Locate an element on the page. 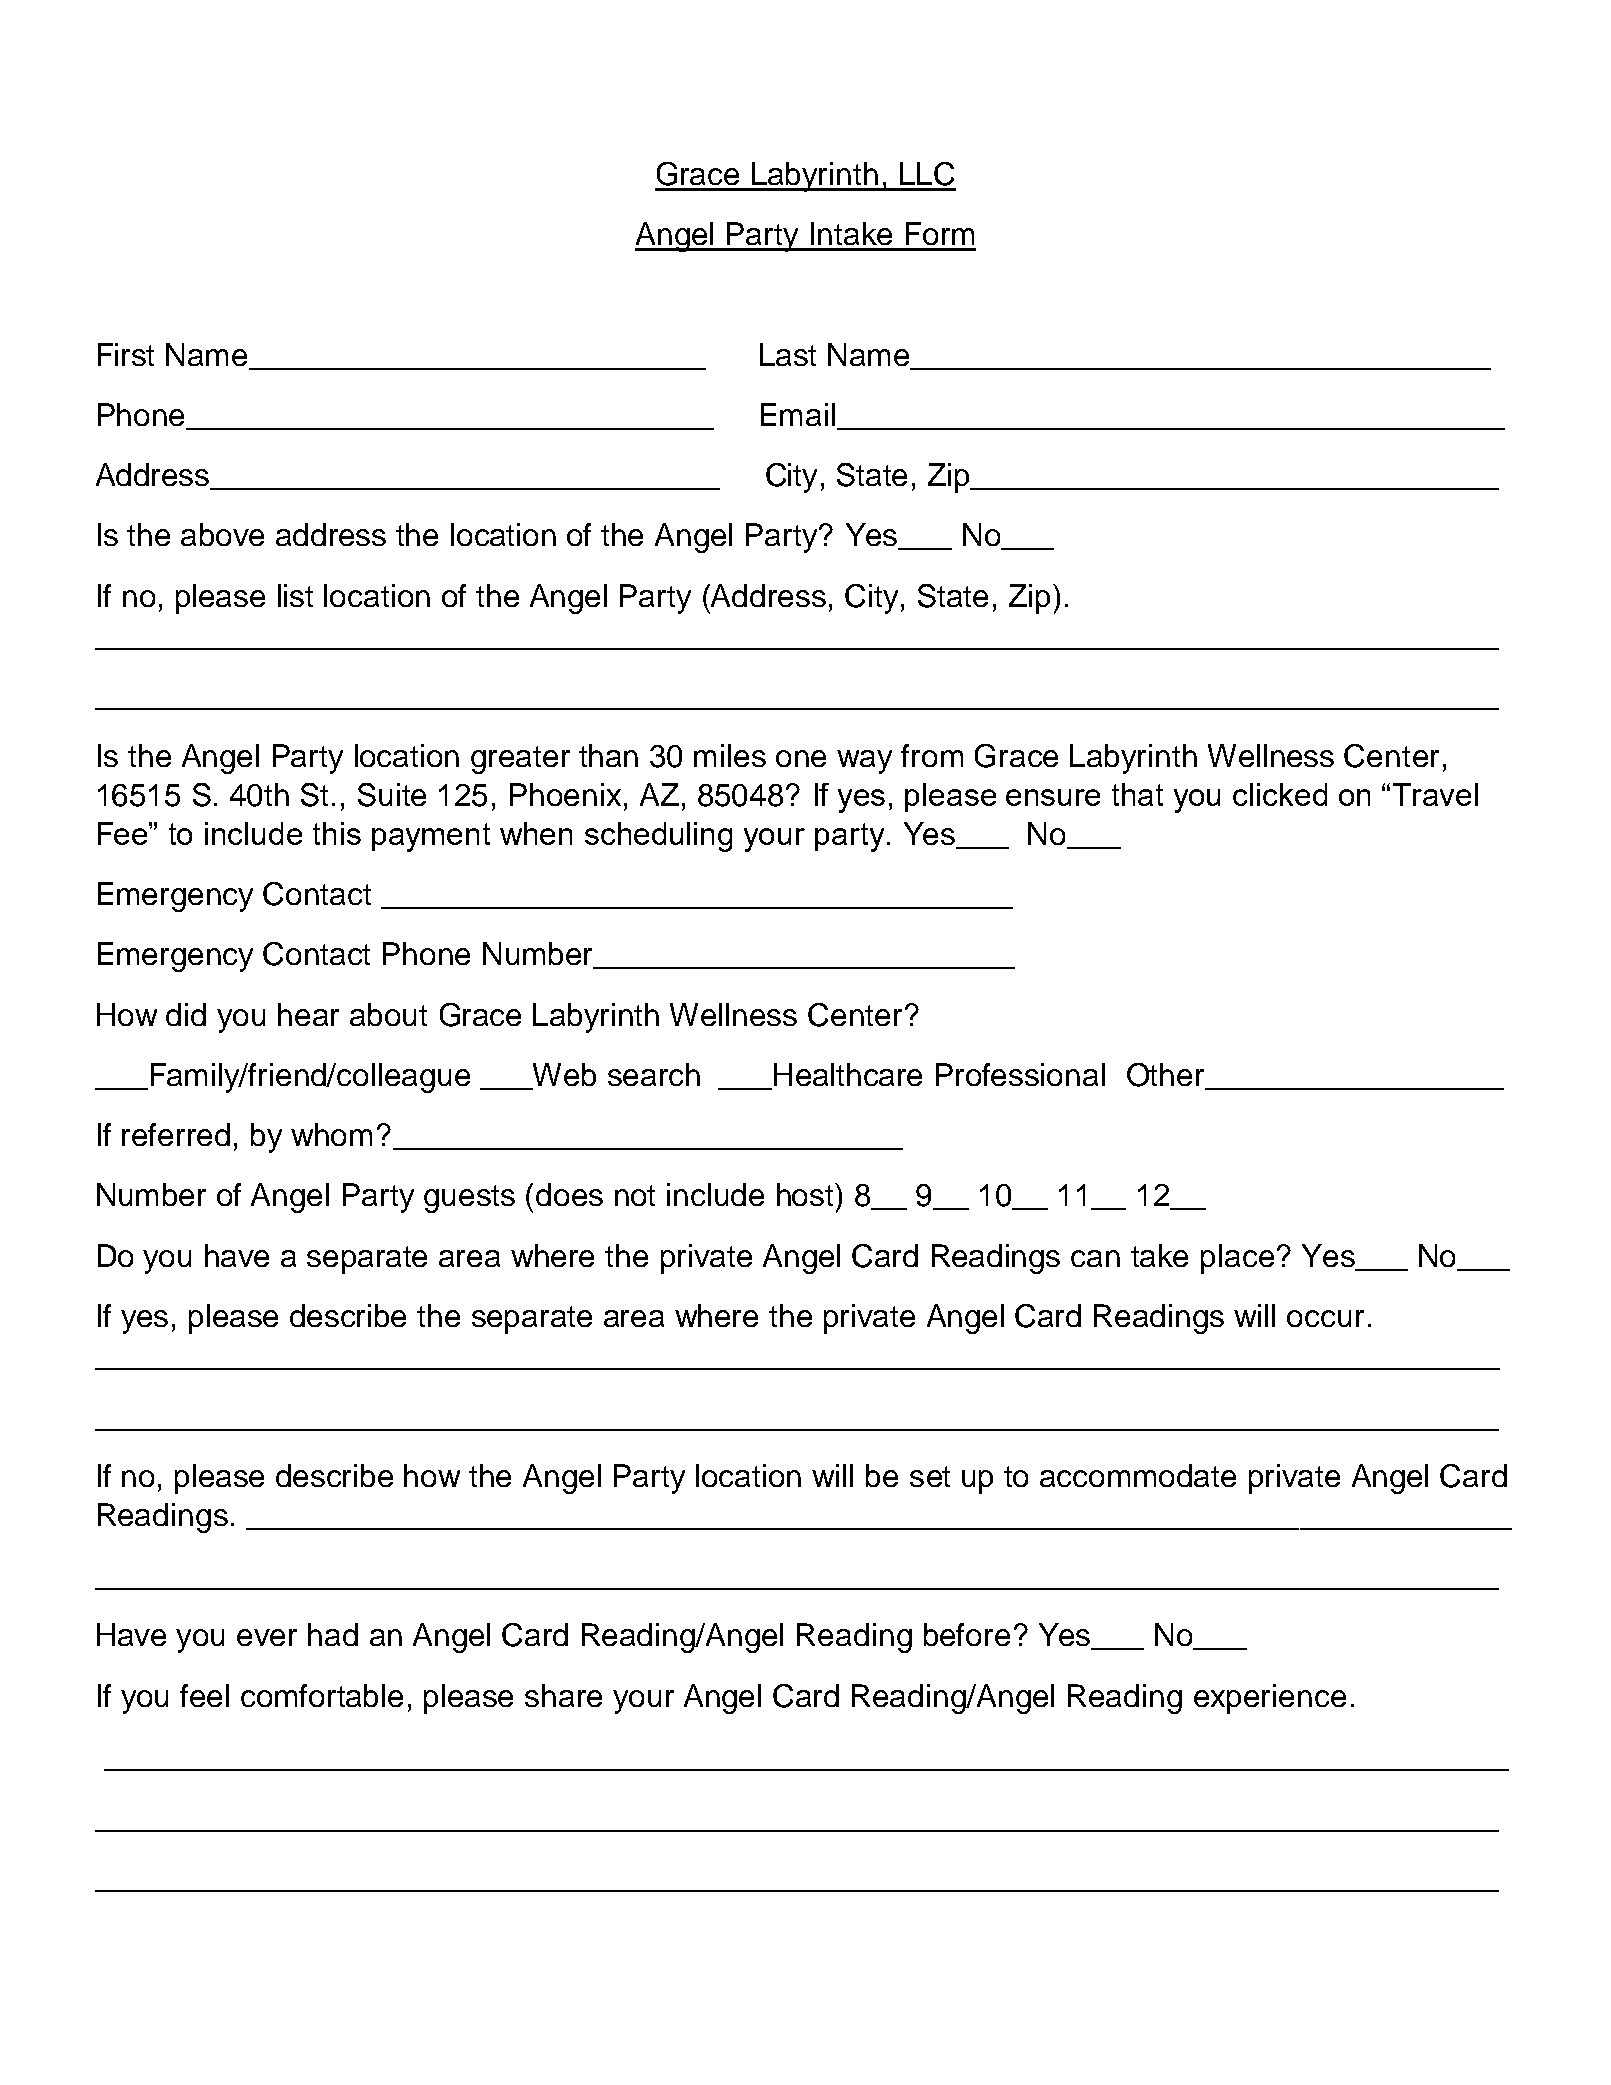  experience is located at coordinates (1270, 1699).
